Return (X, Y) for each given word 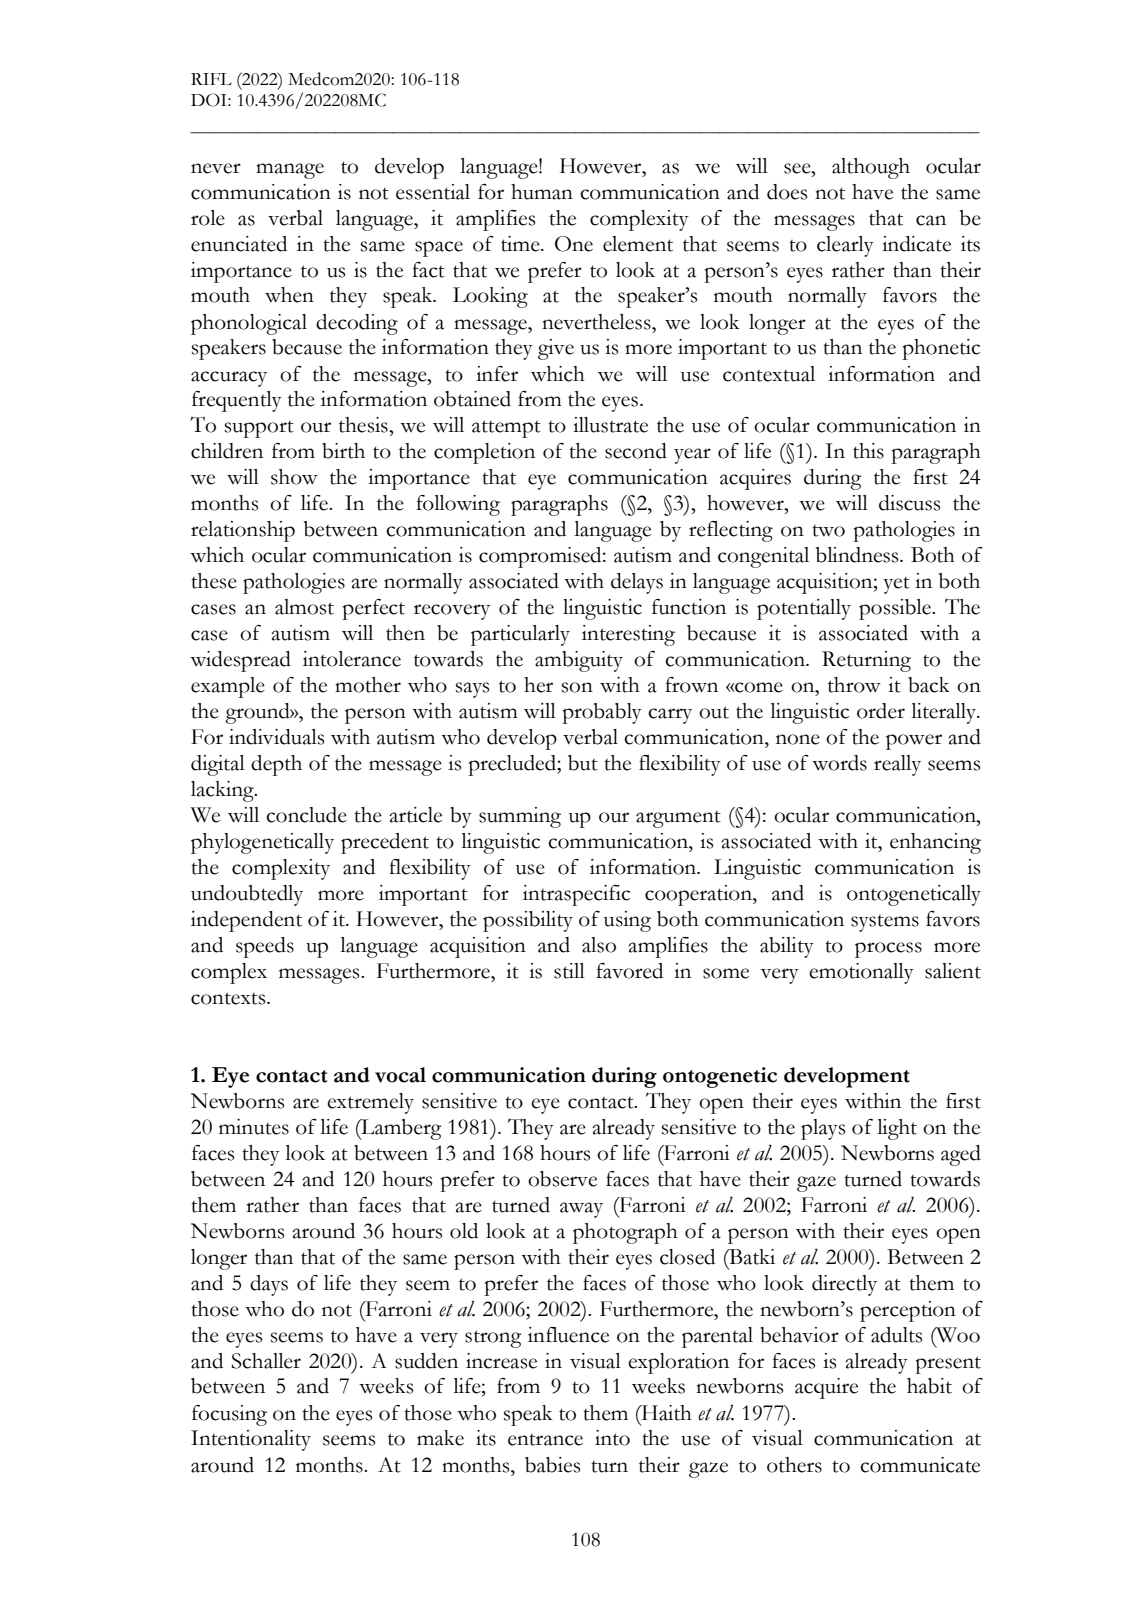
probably (602, 713)
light (897, 1129)
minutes (254, 1127)
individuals (276, 737)
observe (562, 1179)
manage (290, 171)
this (868, 451)
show (294, 477)
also (599, 945)
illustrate (610, 425)
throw (854, 685)
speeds (265, 947)
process (888, 950)
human (542, 192)
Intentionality (251, 1440)
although (871, 168)
